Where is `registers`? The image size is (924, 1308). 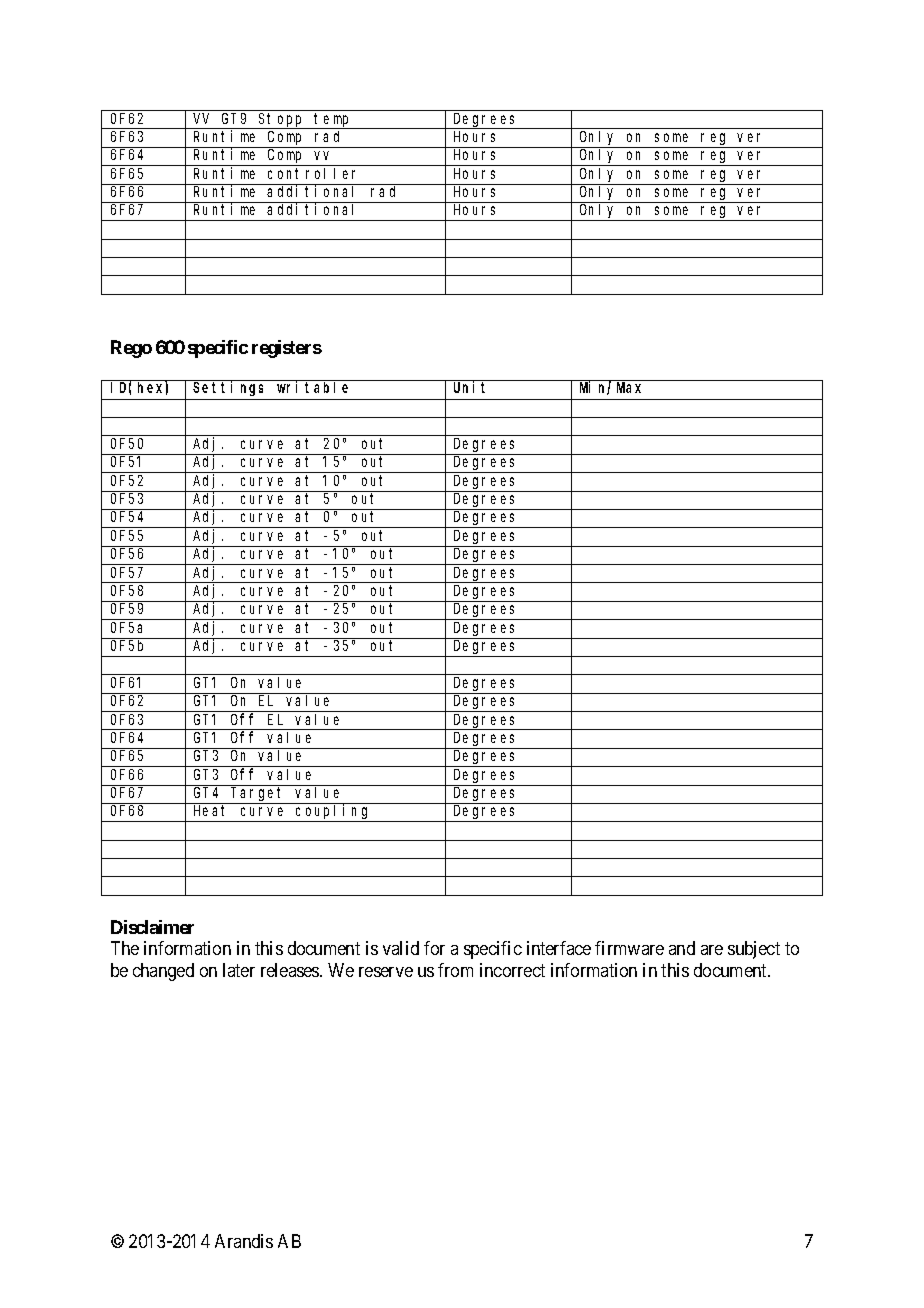 registers is located at coordinates (287, 349).
